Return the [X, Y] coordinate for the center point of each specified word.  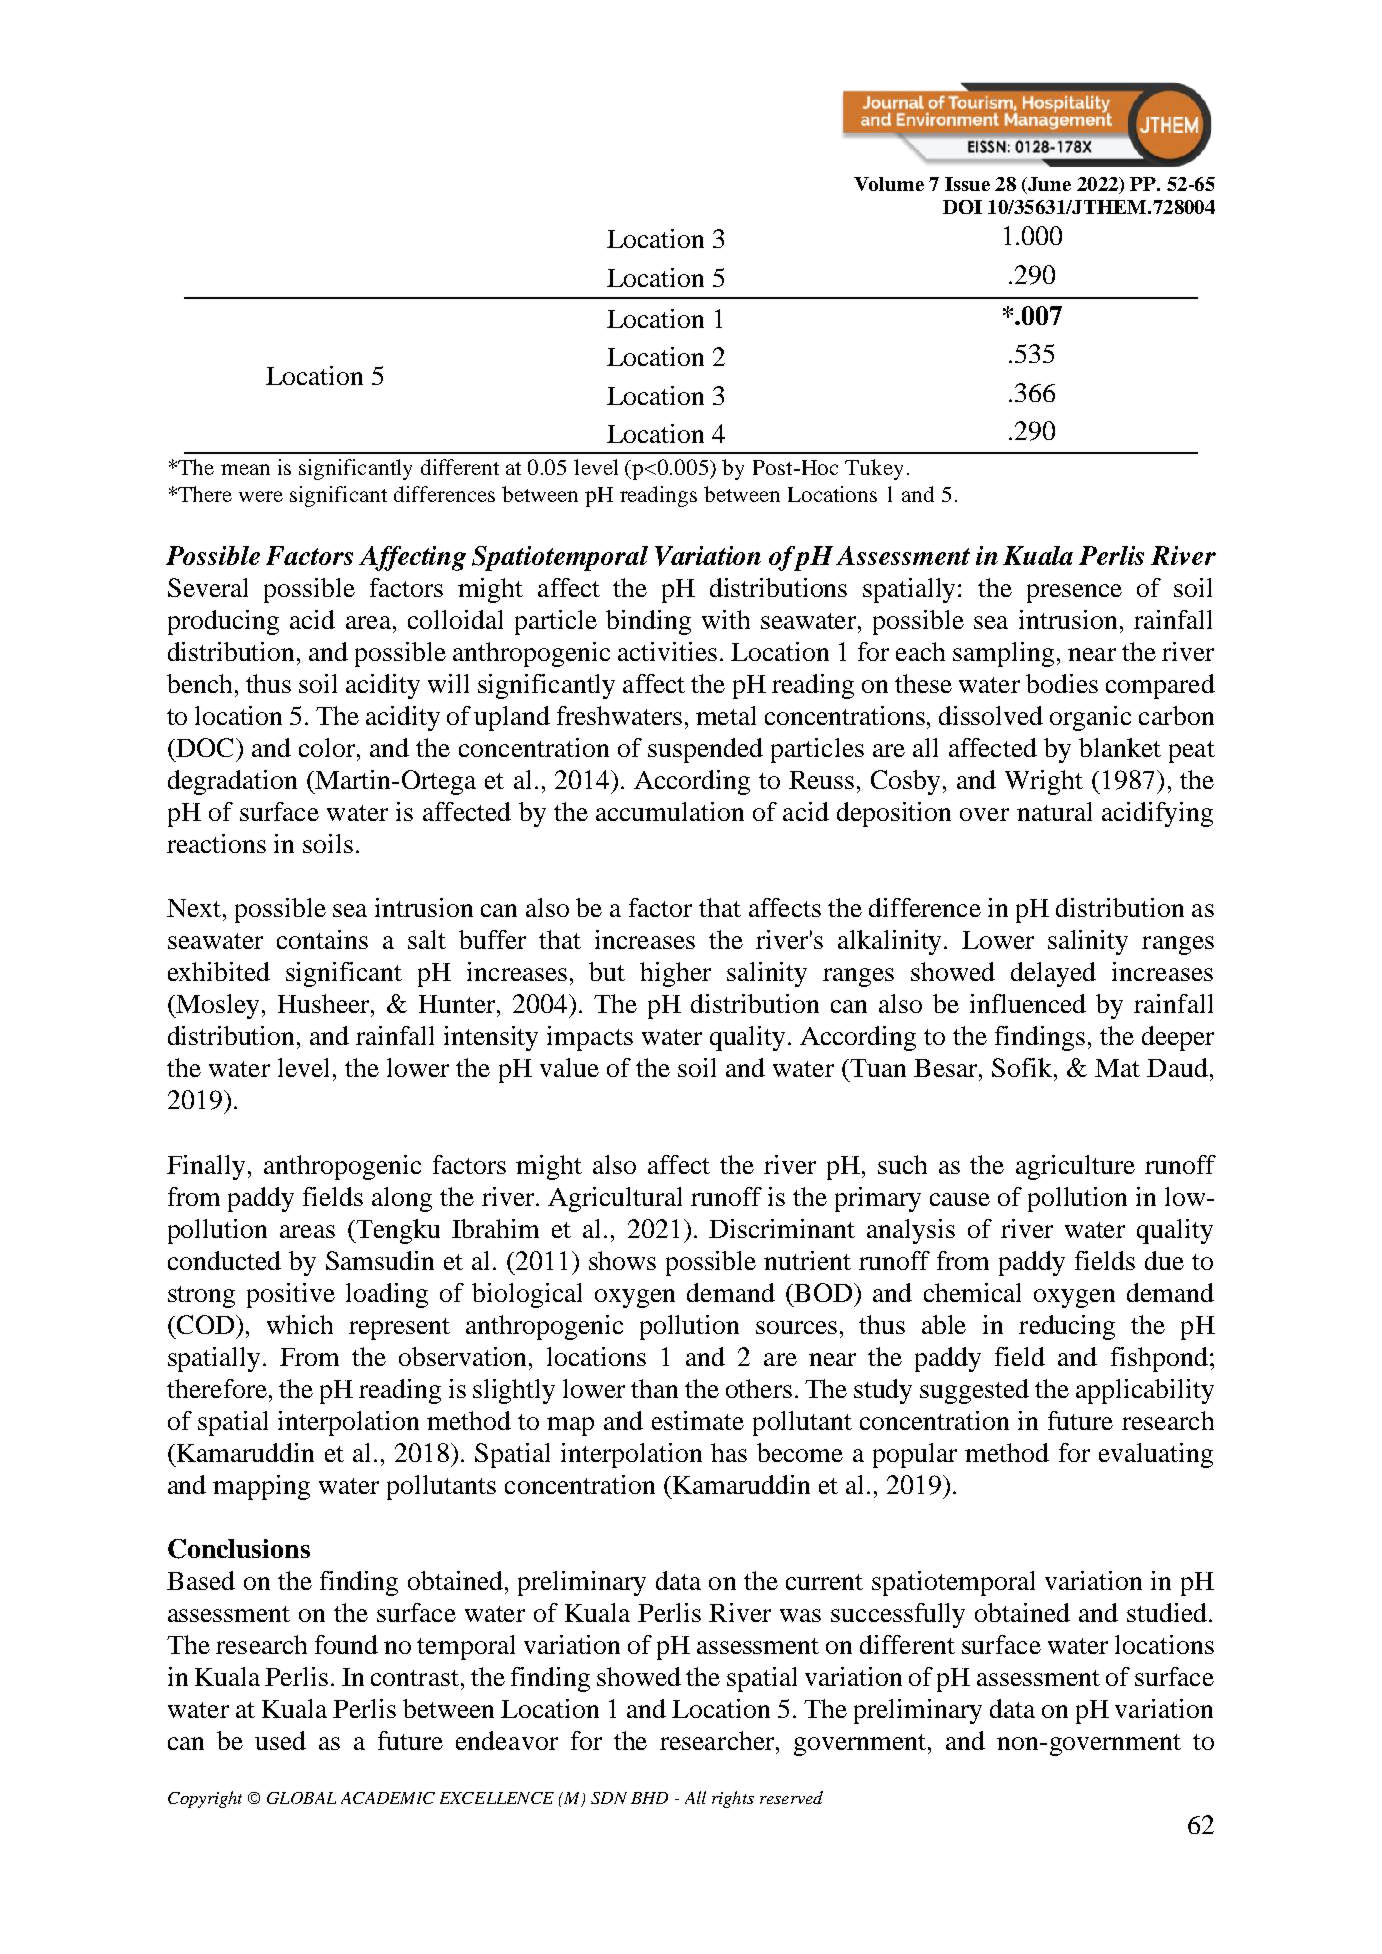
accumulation [670, 811]
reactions [216, 843]
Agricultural [615, 1199]
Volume [889, 184]
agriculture [1075, 1167]
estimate [698, 1420]
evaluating [1156, 1455]
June [1048, 184]
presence [1074, 593]
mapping [261, 1487]
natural [1054, 811]
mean [245, 469]
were [261, 496]
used [280, 1740]
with [726, 619]
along [402, 1199]
